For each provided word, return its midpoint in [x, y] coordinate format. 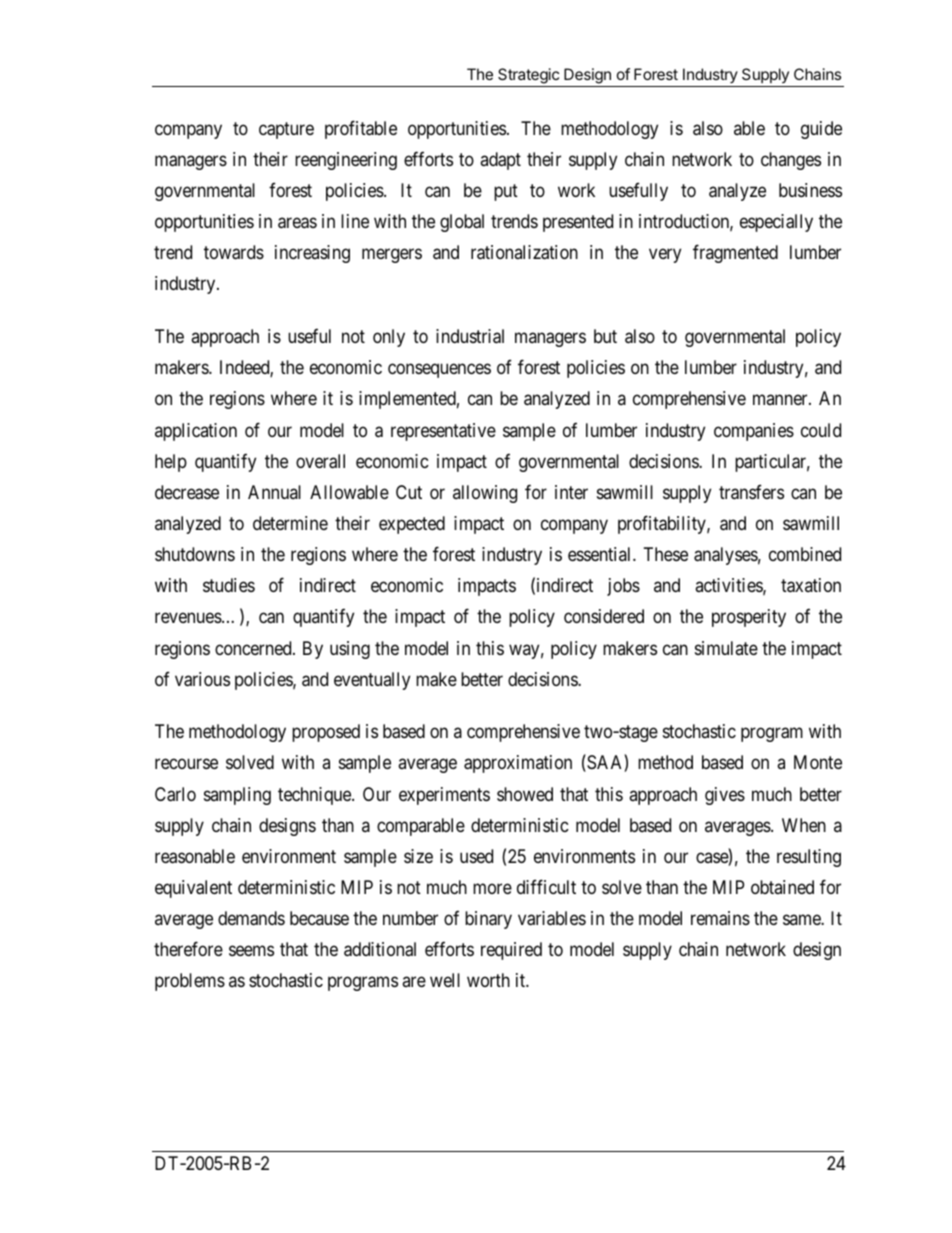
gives [725, 796]
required [511, 951]
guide [821, 130]
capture [286, 130]
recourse [186, 764]
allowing [485, 494]
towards [234, 252]
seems [251, 951]
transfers [751, 492]
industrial [470, 336]
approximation [518, 764]
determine [290, 523]
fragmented [735, 254]
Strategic [528, 77]
